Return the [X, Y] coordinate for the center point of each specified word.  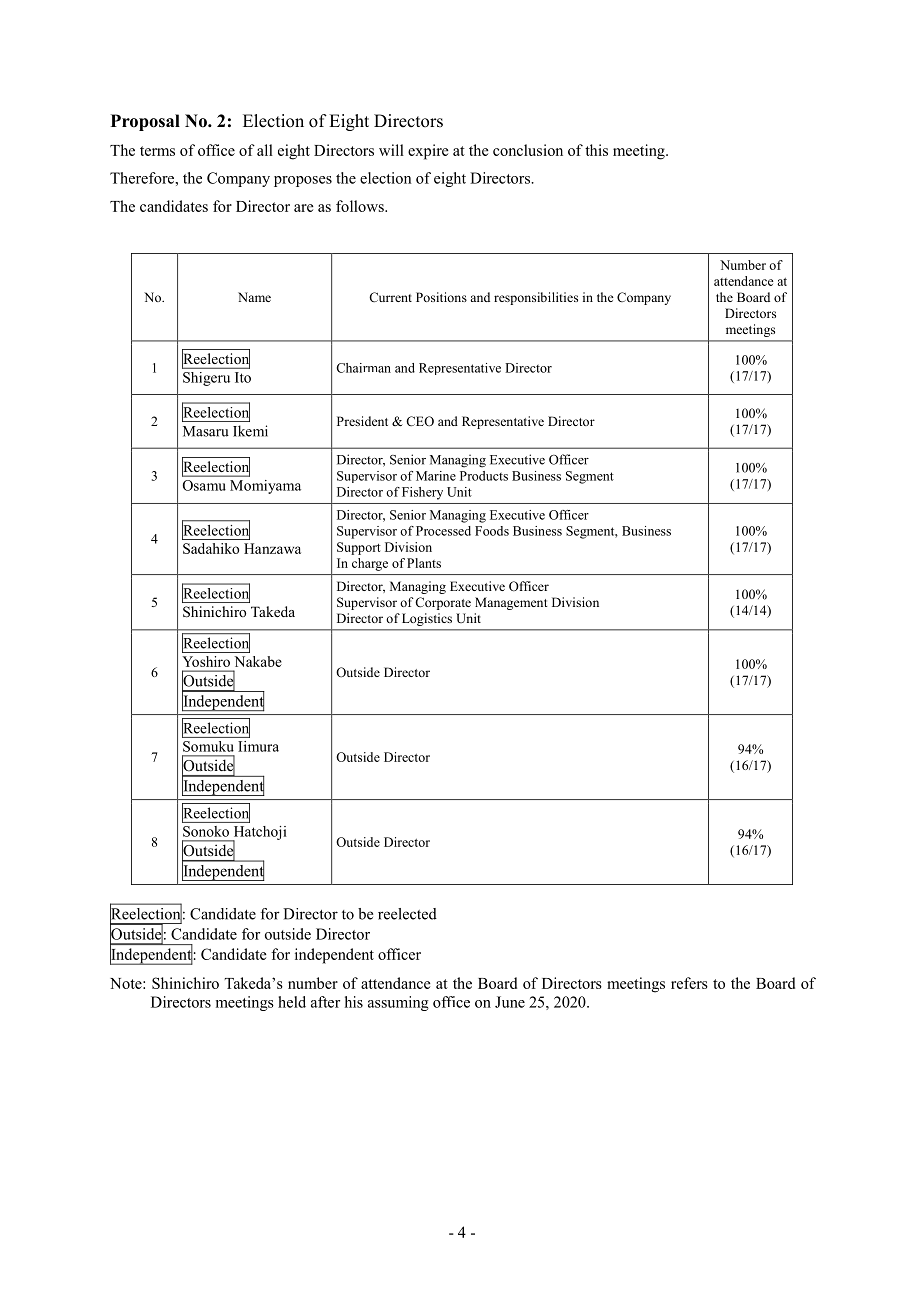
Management [511, 603]
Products [484, 476]
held [292, 1002]
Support [359, 548]
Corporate [443, 603]
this [596, 150]
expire [428, 152]
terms [157, 151]
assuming [398, 1003]
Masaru [206, 431]
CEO [420, 421]
